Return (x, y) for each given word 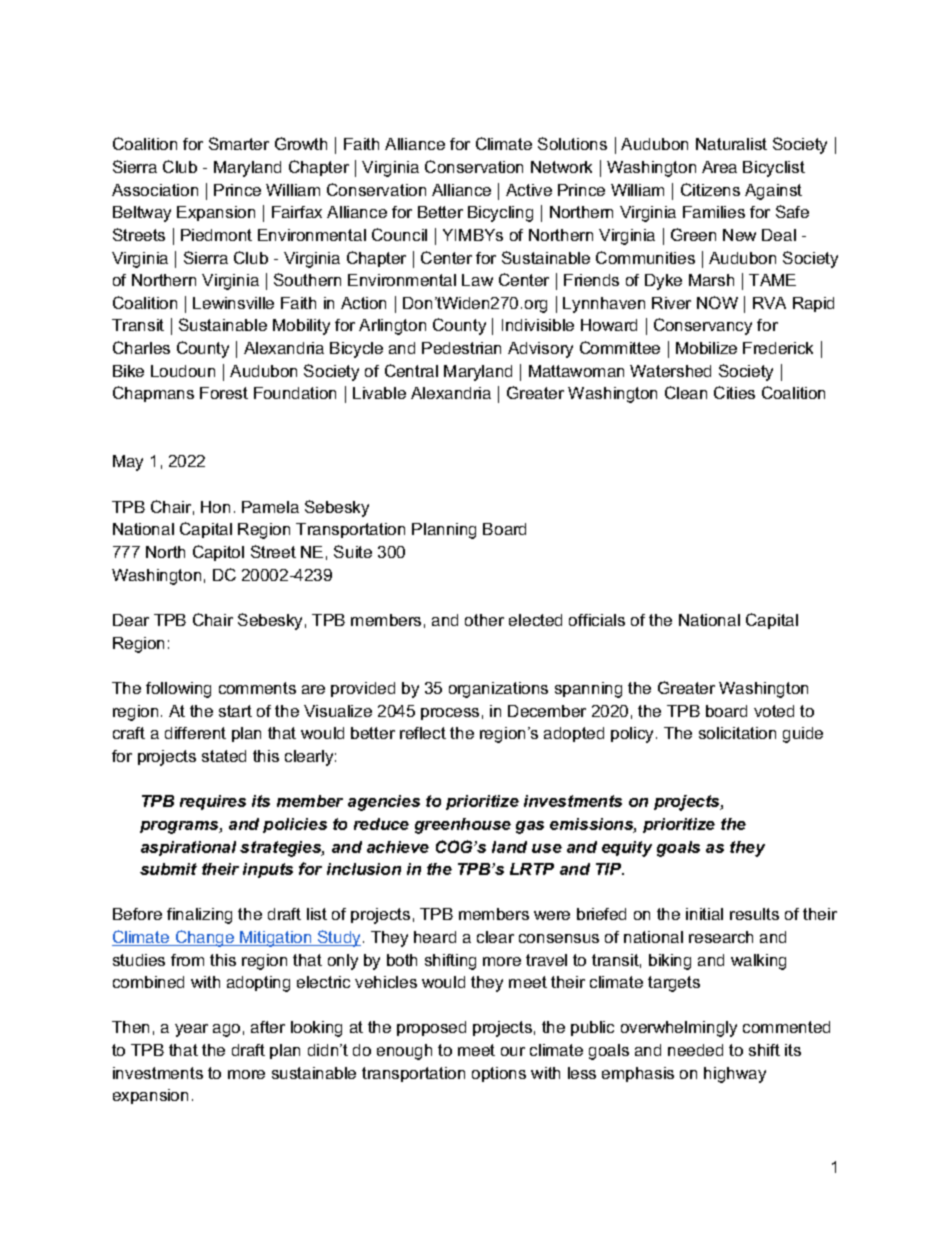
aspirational (188, 848)
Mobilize (706, 348)
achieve (398, 847)
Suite (353, 551)
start (235, 711)
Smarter (239, 143)
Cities (734, 392)
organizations (498, 690)
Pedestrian (461, 348)
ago (226, 1030)
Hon (215, 507)
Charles (141, 347)
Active (529, 190)
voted (774, 711)
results (754, 914)
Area (719, 167)
